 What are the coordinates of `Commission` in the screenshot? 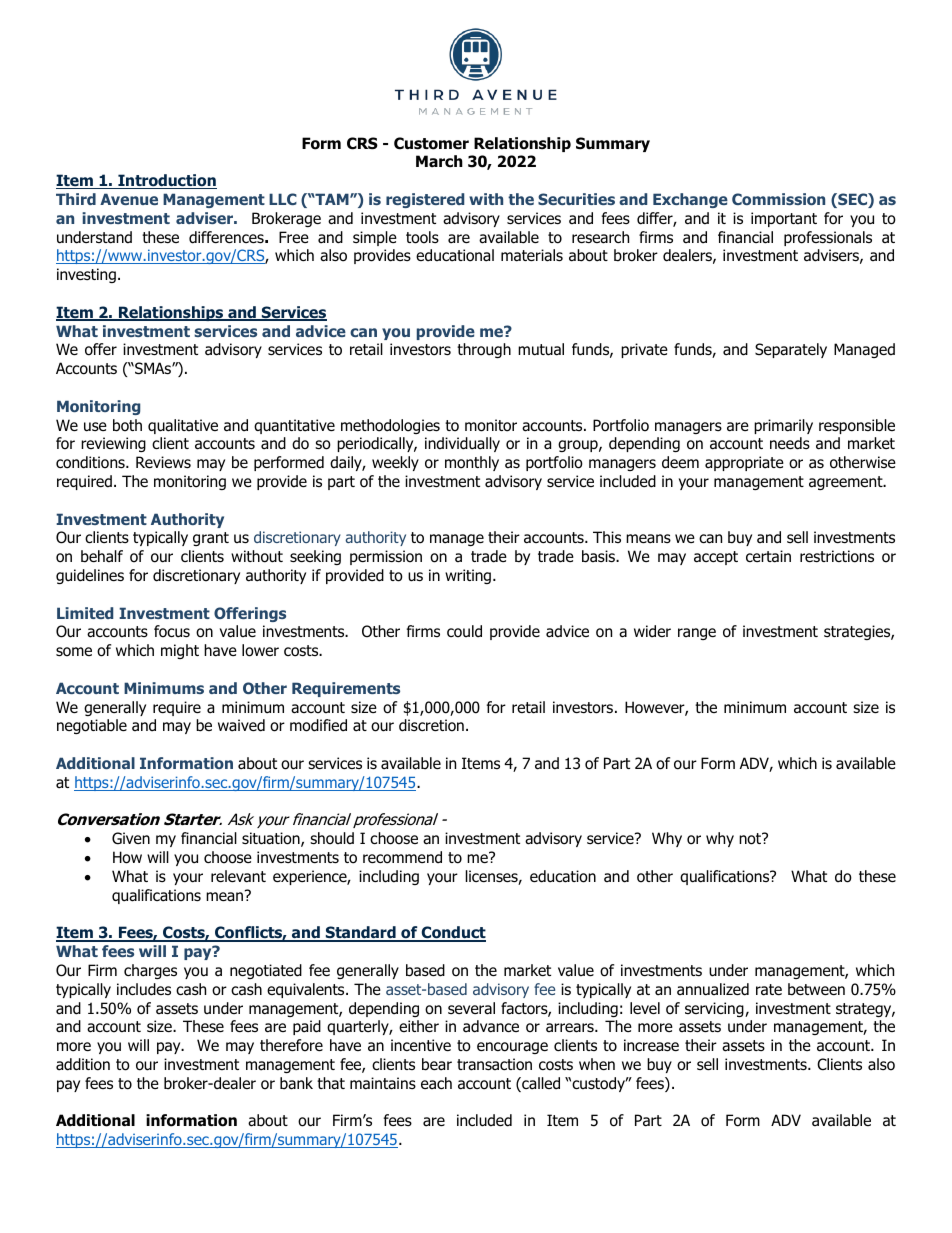 It's located at (778, 199).
